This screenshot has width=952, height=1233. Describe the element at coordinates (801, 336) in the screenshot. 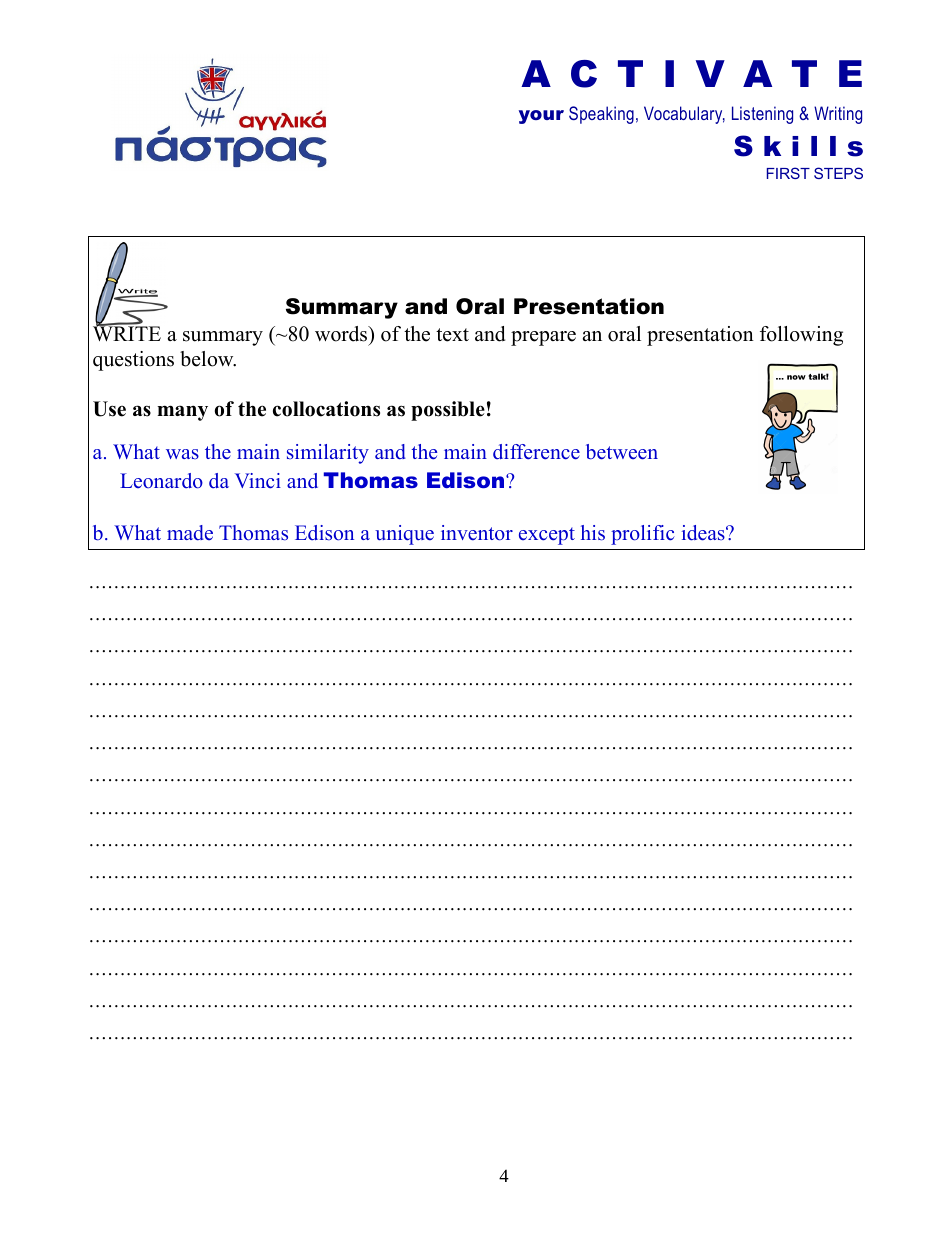

I see `following` at that location.
